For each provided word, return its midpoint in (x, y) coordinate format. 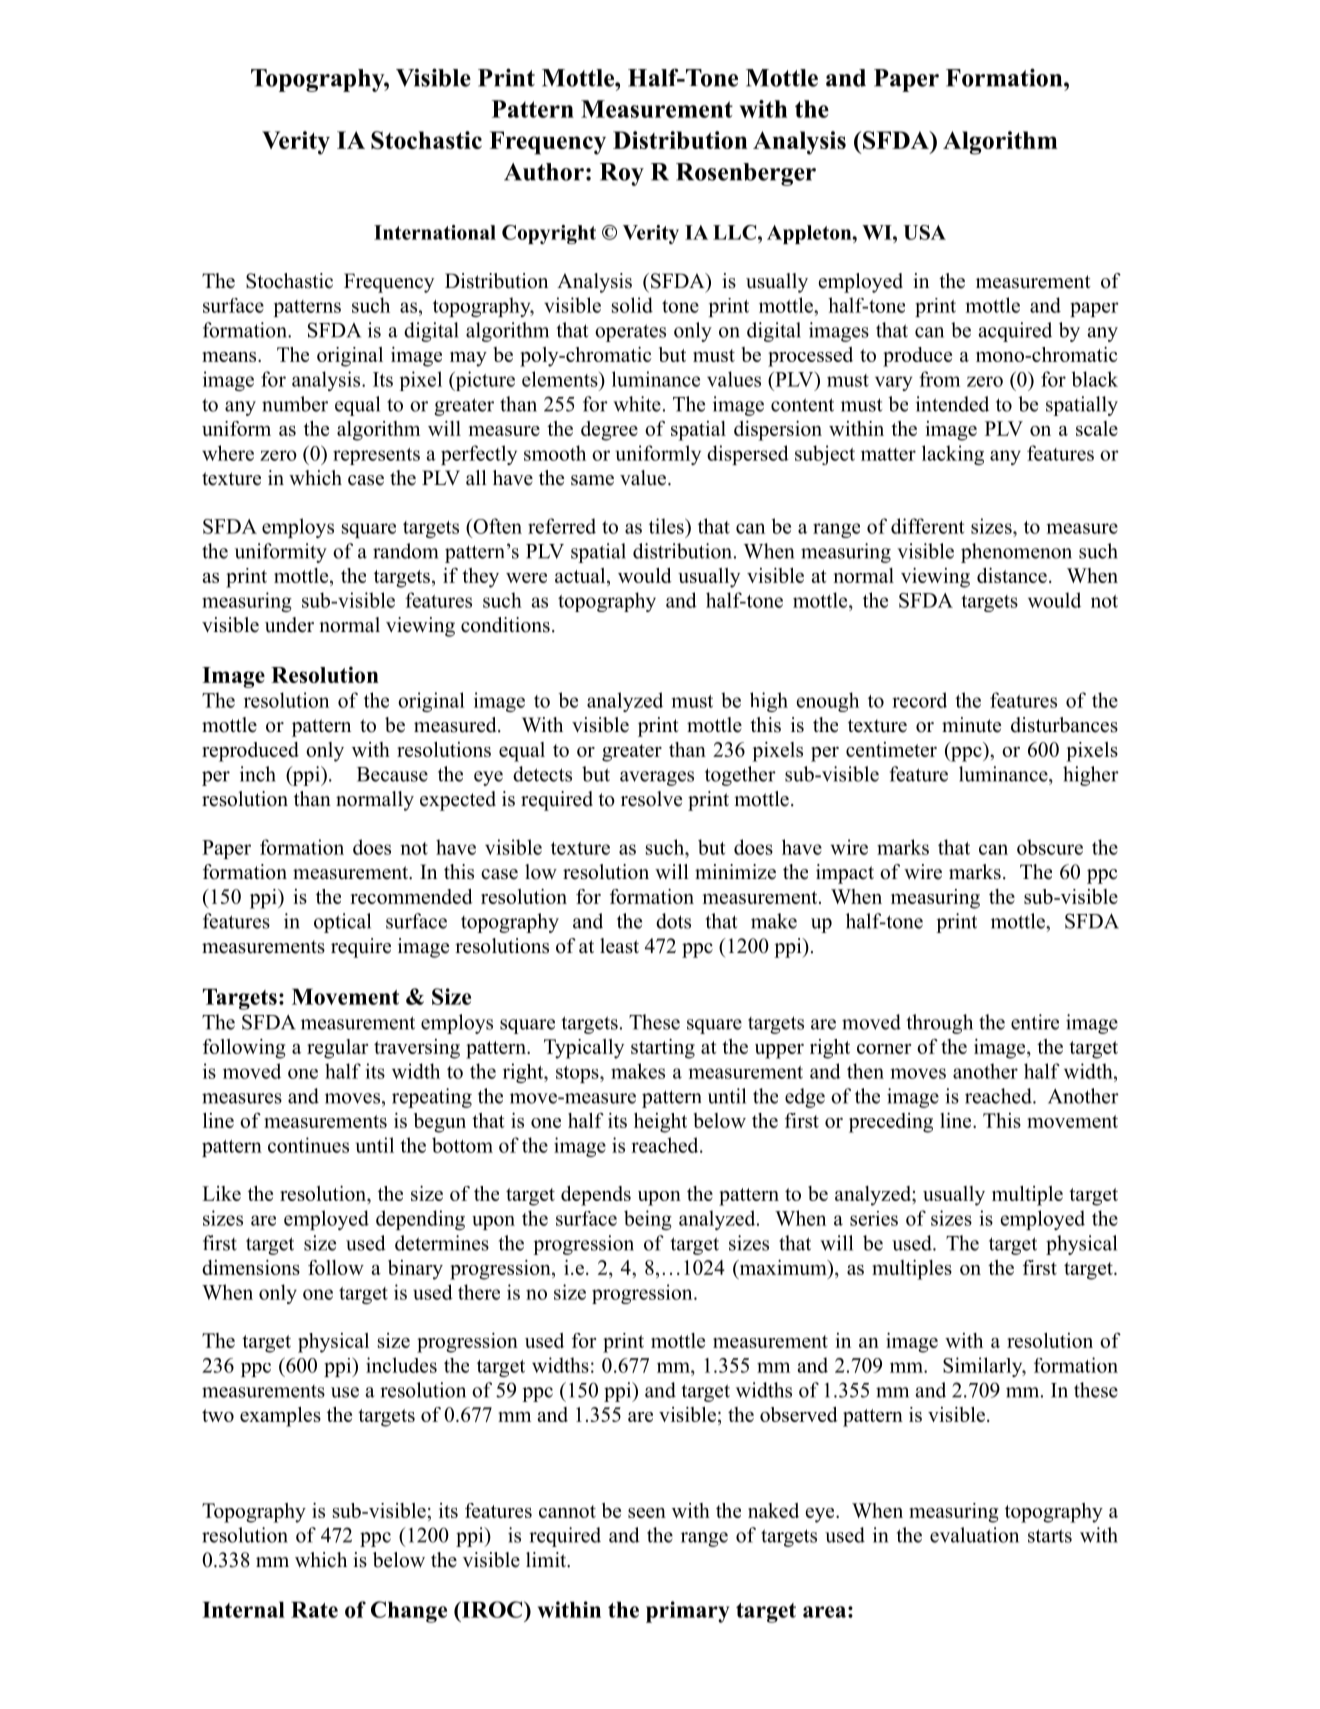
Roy (622, 174)
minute (971, 725)
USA (924, 232)
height (660, 1123)
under (289, 625)
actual (581, 577)
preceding (891, 1123)
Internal (243, 1609)
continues (308, 1145)
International (435, 232)
